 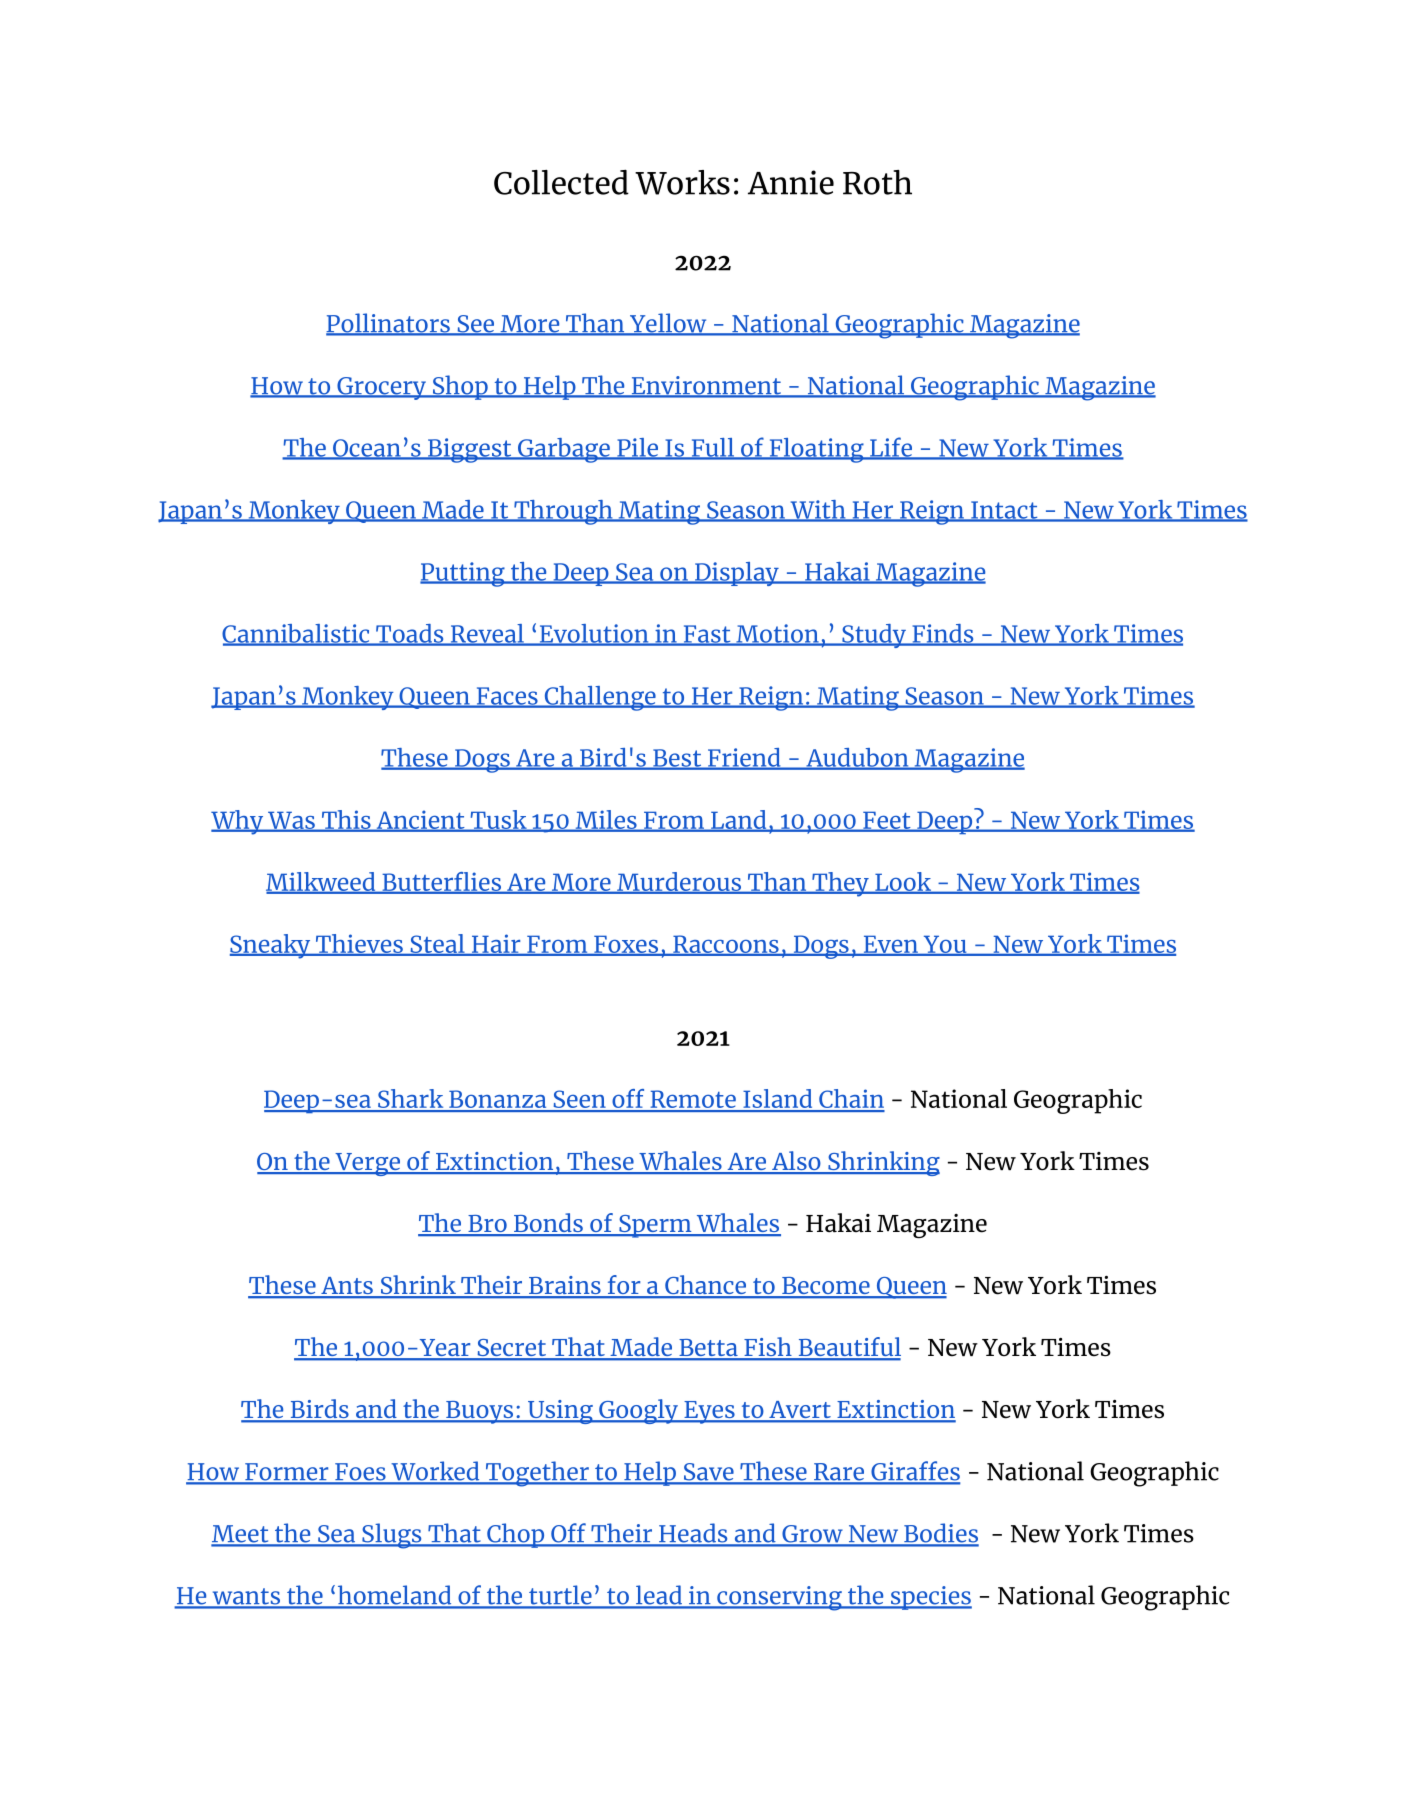 I want to click on Collected, so click(x=561, y=182).
